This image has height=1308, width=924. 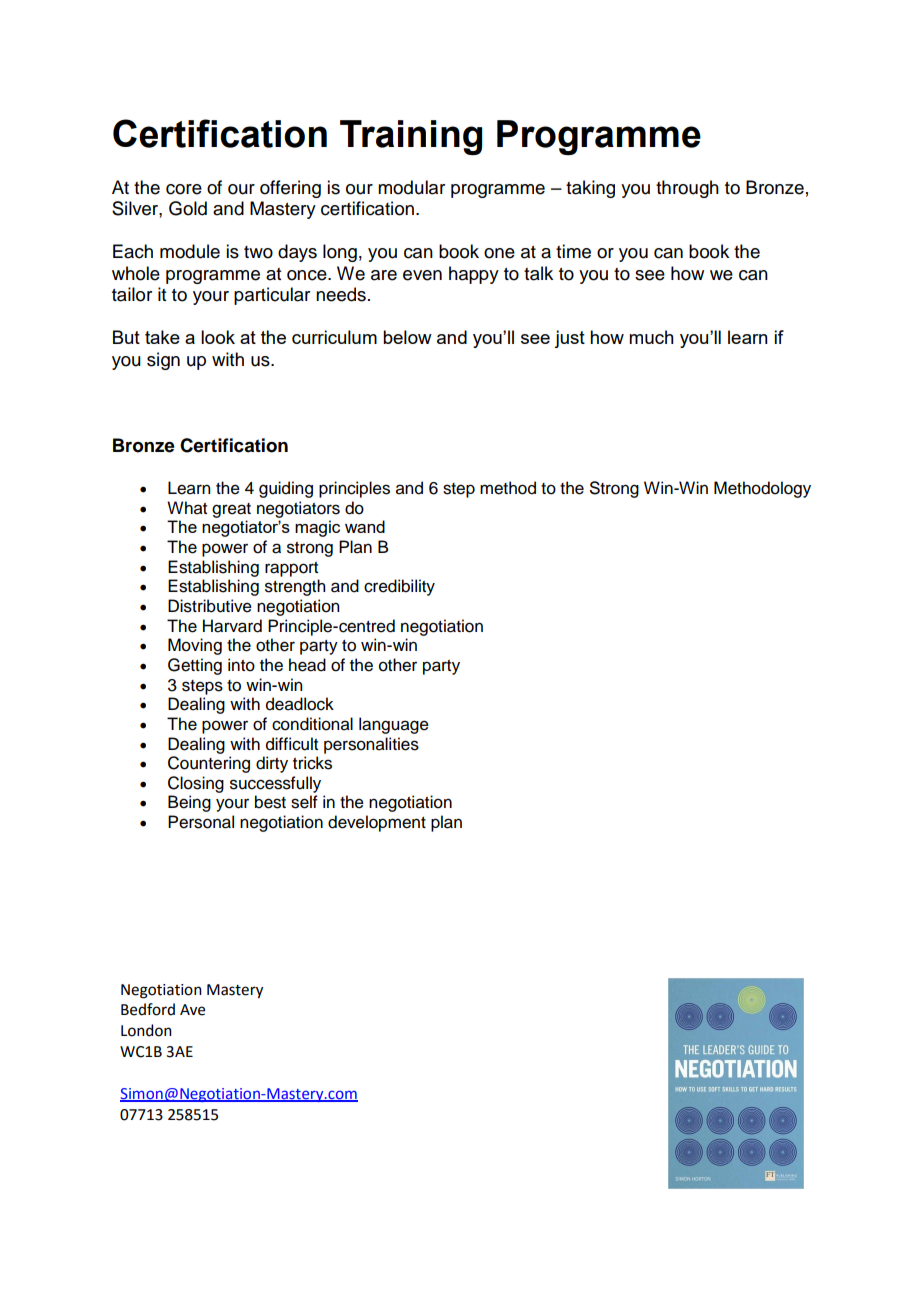 I want to click on Ave, so click(x=192, y=1010).
